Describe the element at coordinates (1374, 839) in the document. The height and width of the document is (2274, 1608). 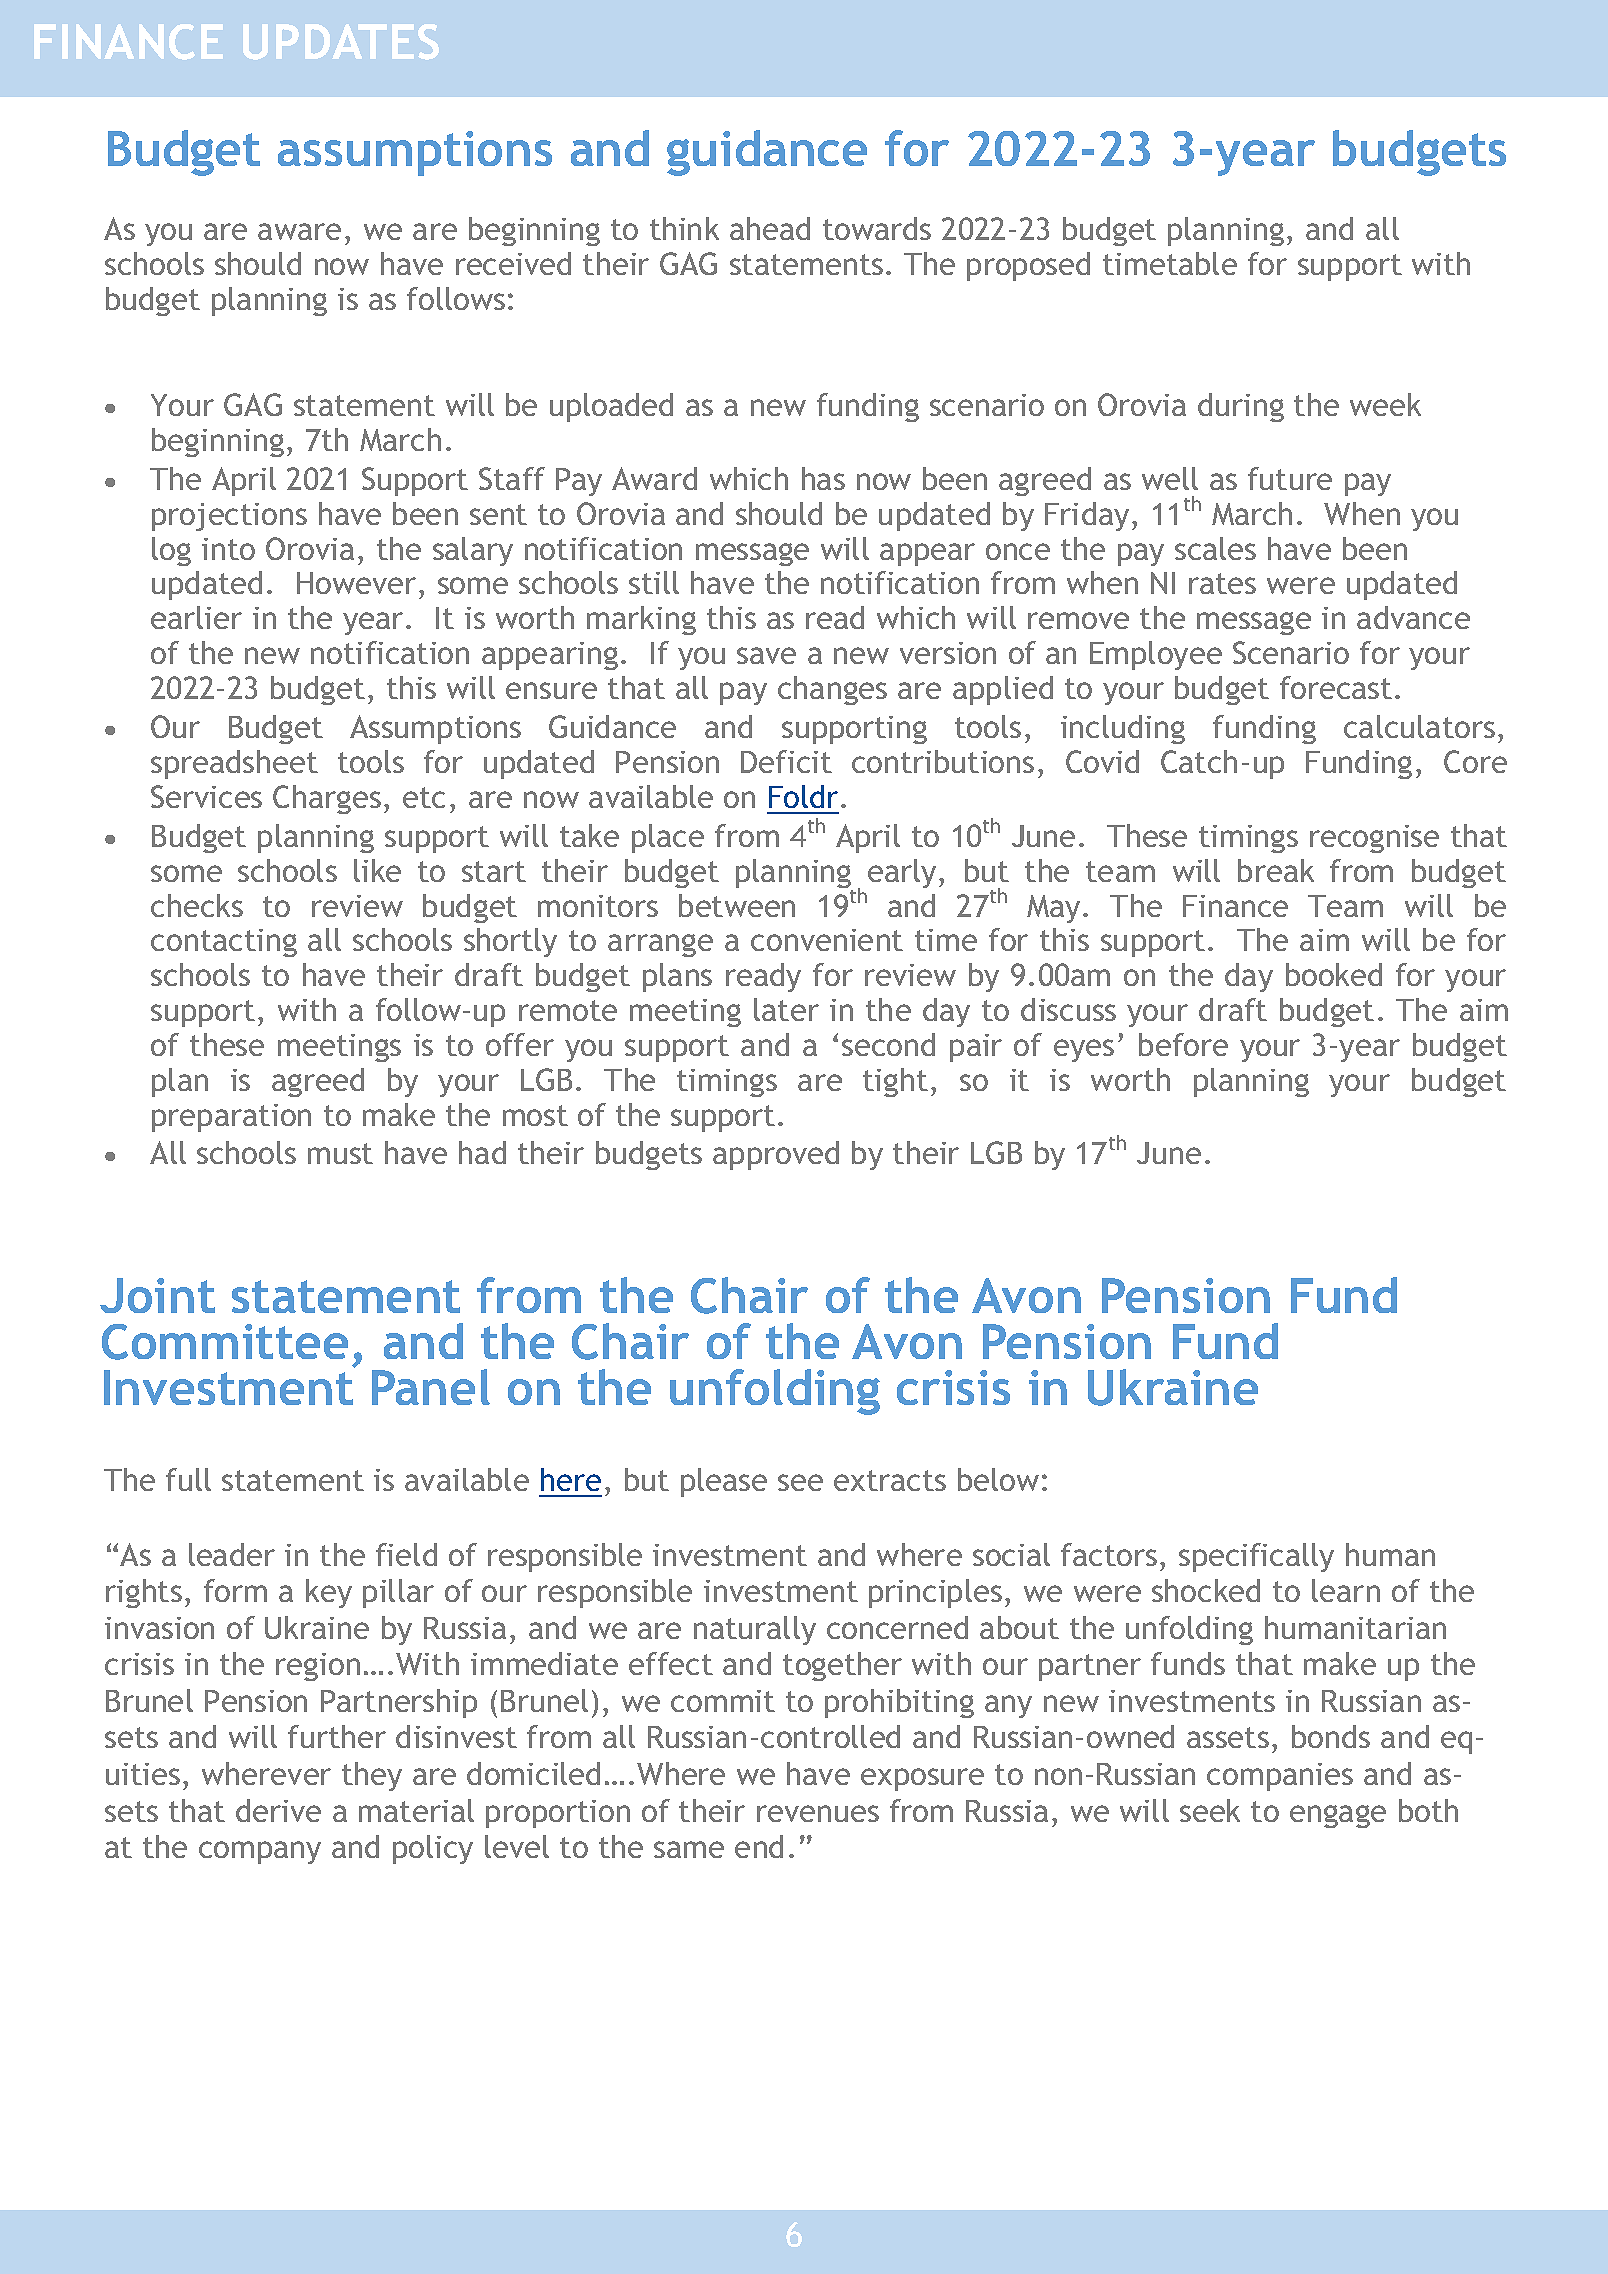
I see `recognise` at that location.
